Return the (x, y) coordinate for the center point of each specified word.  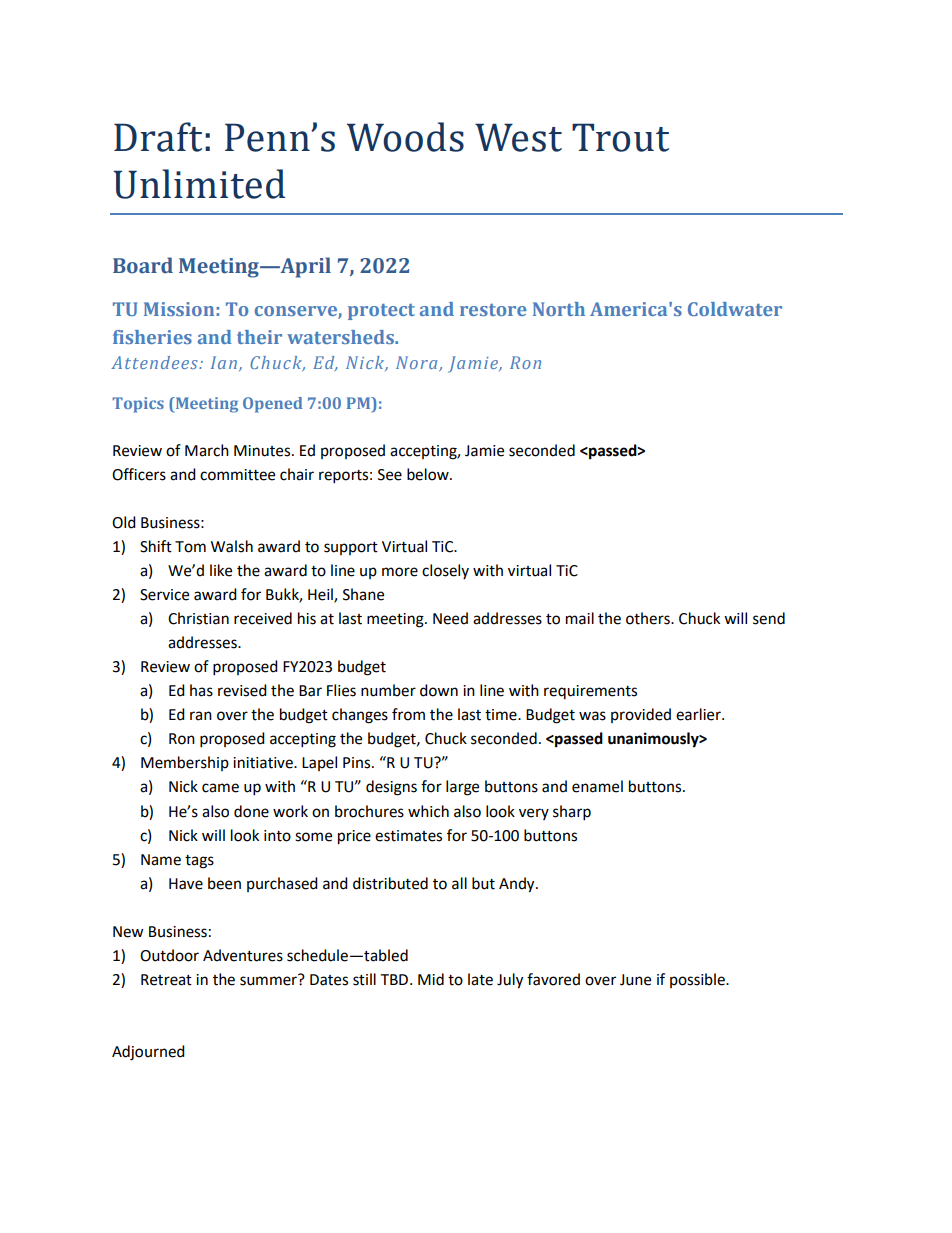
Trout (620, 137)
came (220, 788)
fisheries (152, 337)
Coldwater (735, 309)
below (429, 474)
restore (493, 310)
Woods (405, 137)
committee (237, 475)
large (462, 788)
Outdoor (169, 955)
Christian (198, 618)
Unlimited (199, 184)
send (769, 618)
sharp (572, 813)
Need (450, 618)
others (649, 618)
